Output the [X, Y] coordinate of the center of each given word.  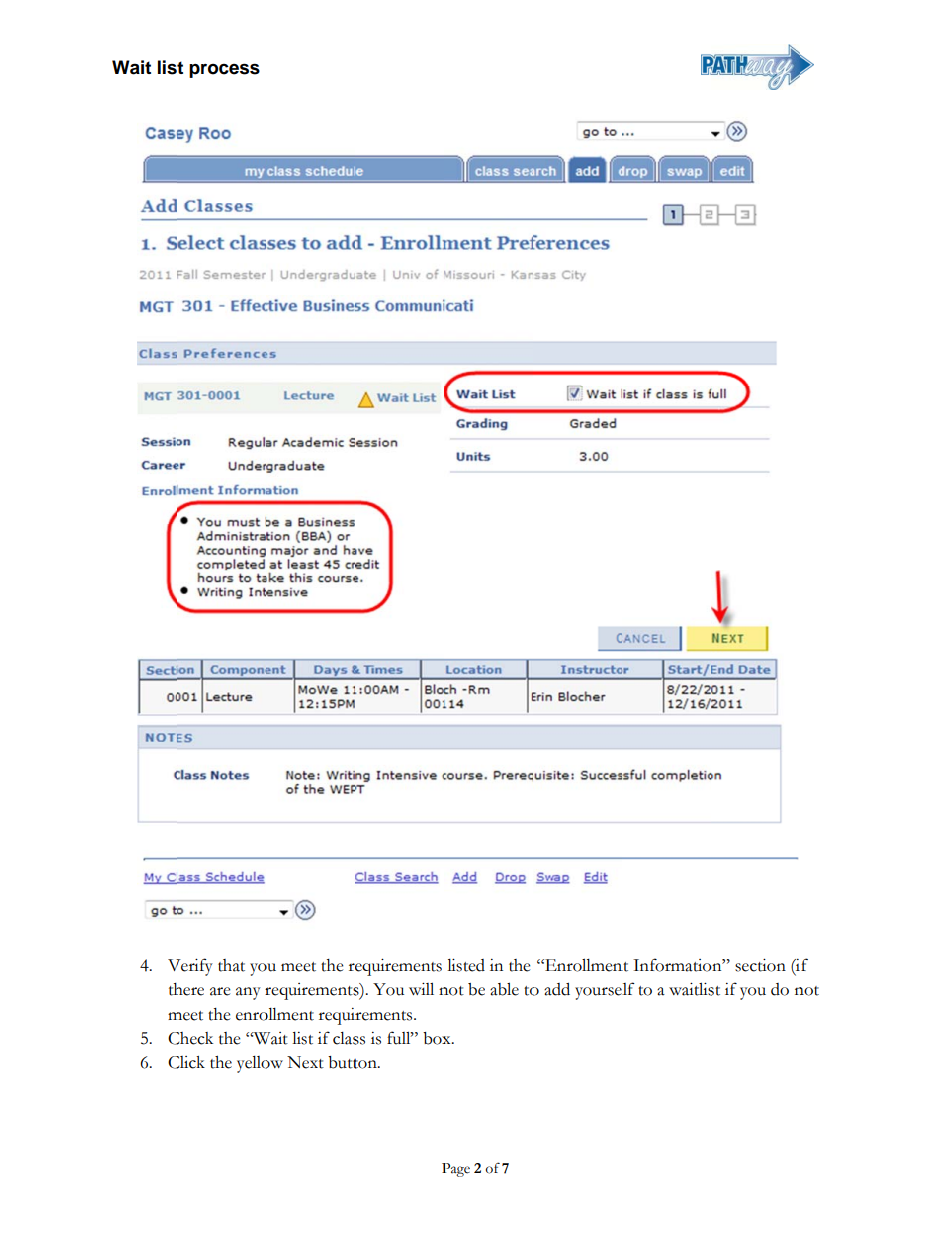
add [557, 989]
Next [305, 1062]
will [421, 989]
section [760, 965]
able [504, 989]
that [231, 965]
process [224, 70]
